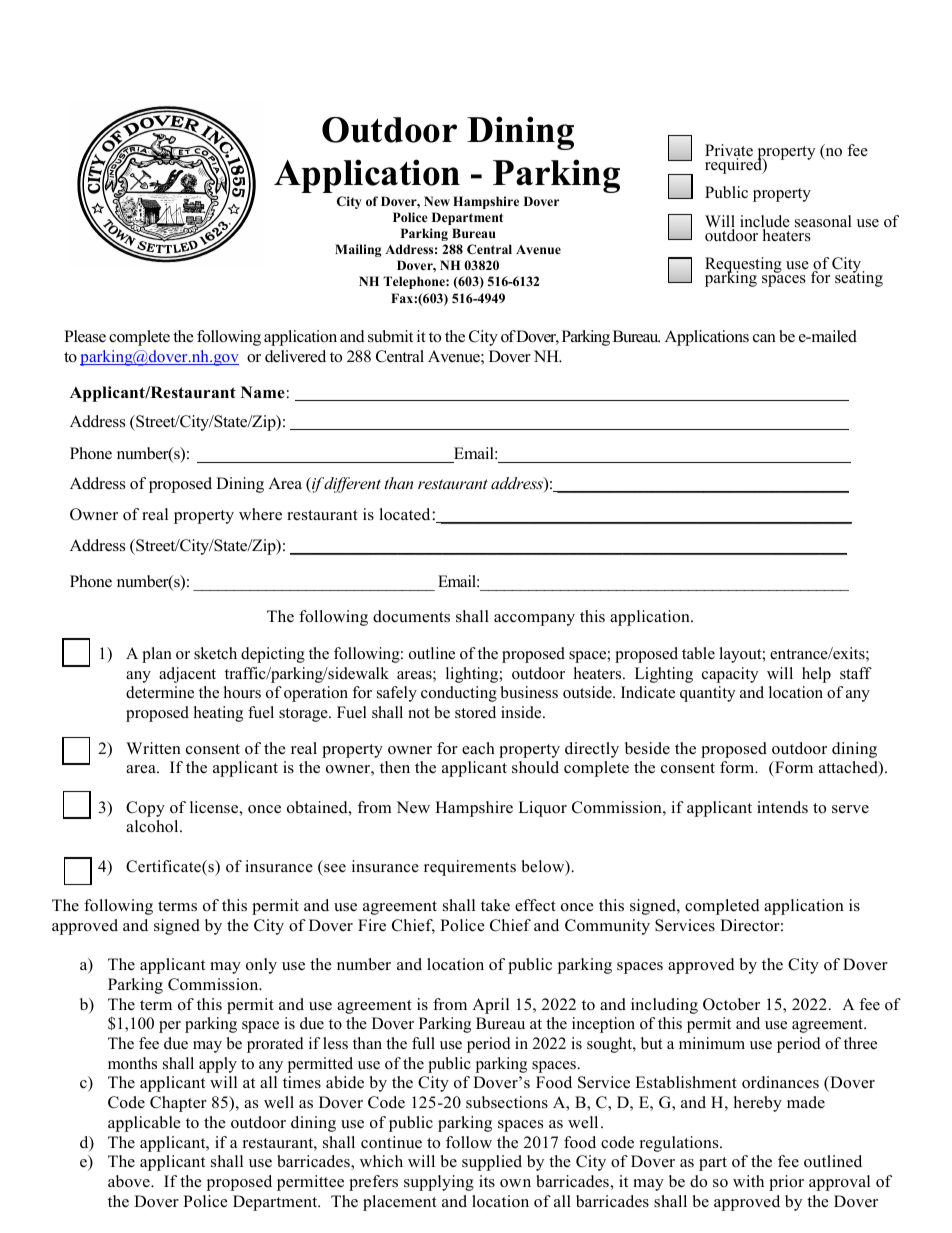 The height and width of the screenshot is (1233, 952). What do you see at coordinates (495, 905) in the screenshot?
I see `take` at bounding box center [495, 905].
